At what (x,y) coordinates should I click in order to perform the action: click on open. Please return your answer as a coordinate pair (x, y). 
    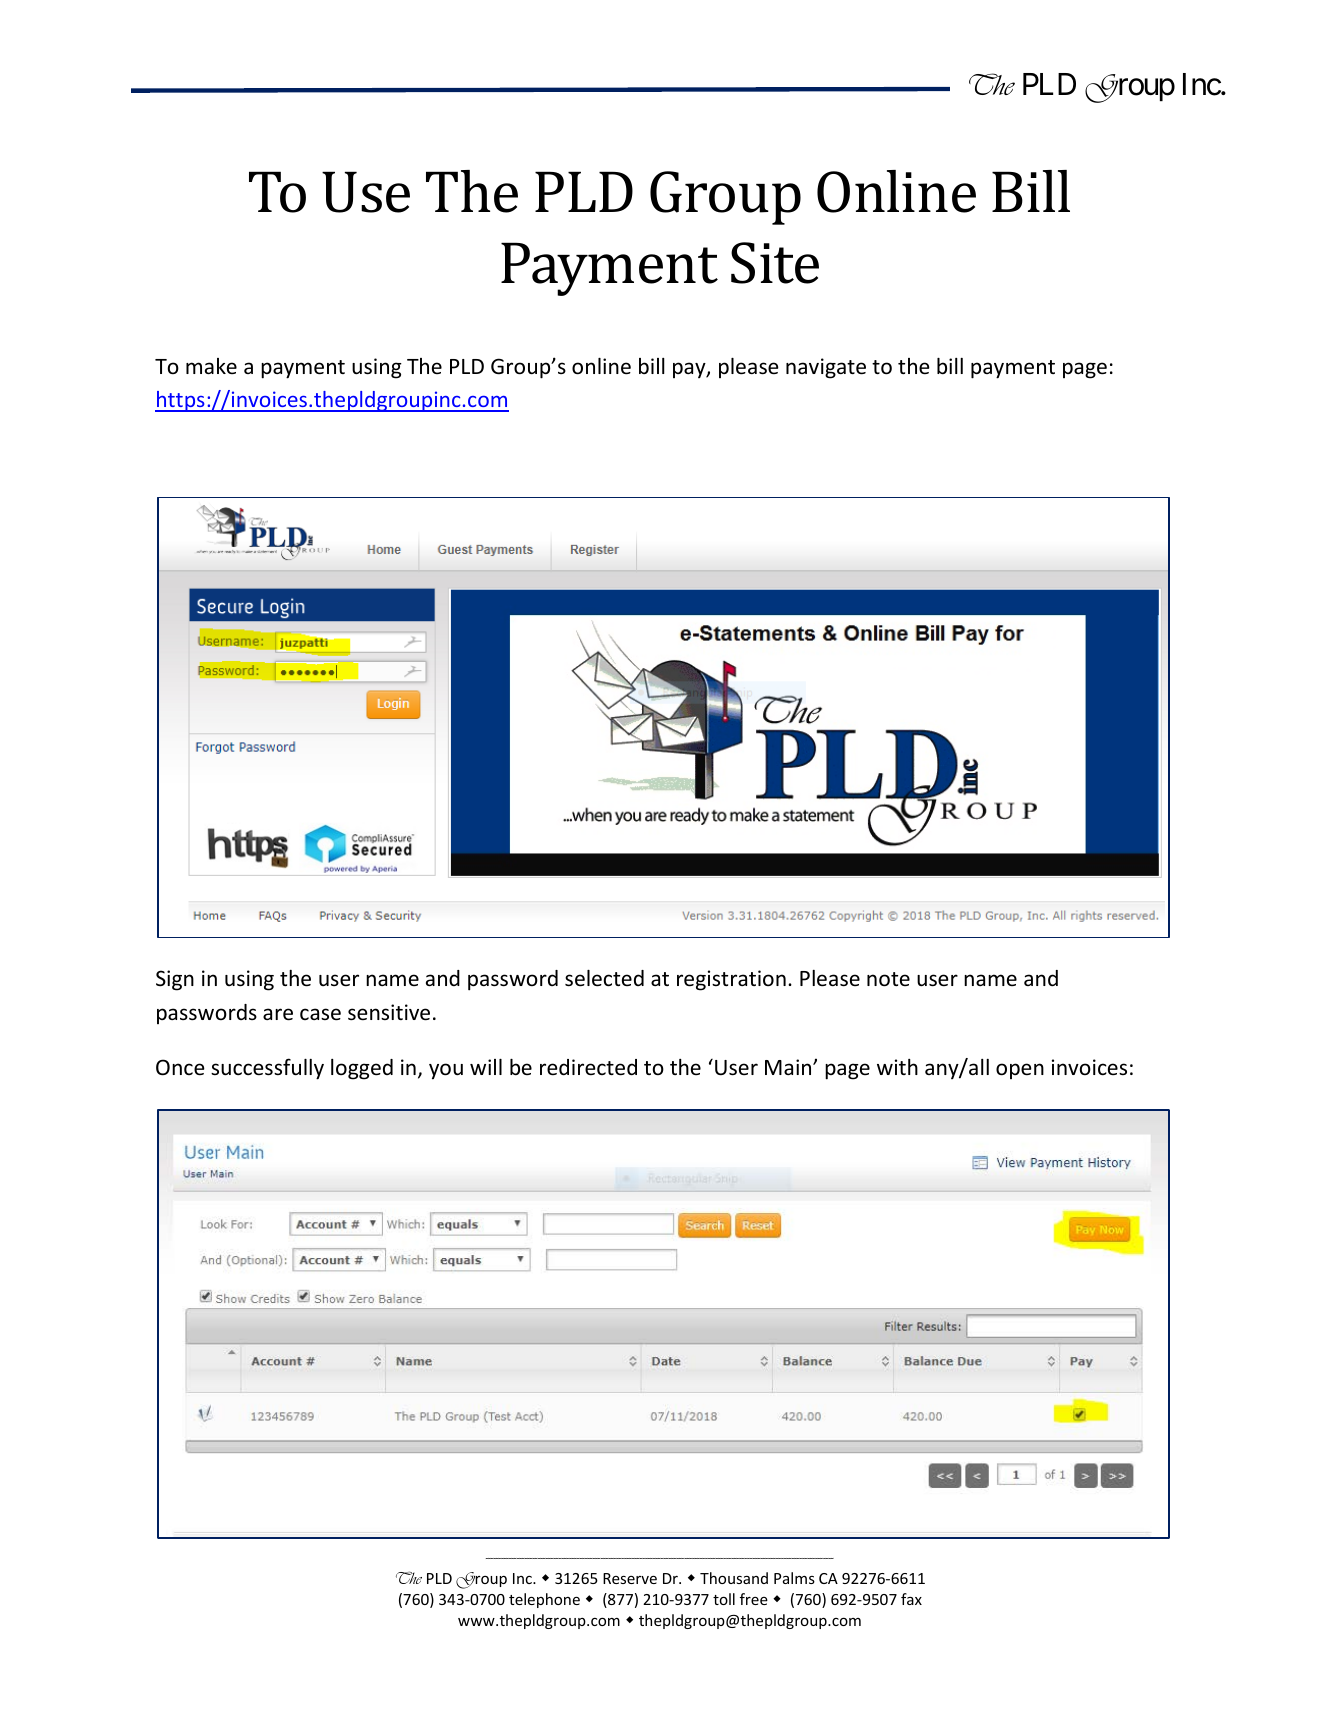
    Looking at the image, I should click on (1020, 1071).
